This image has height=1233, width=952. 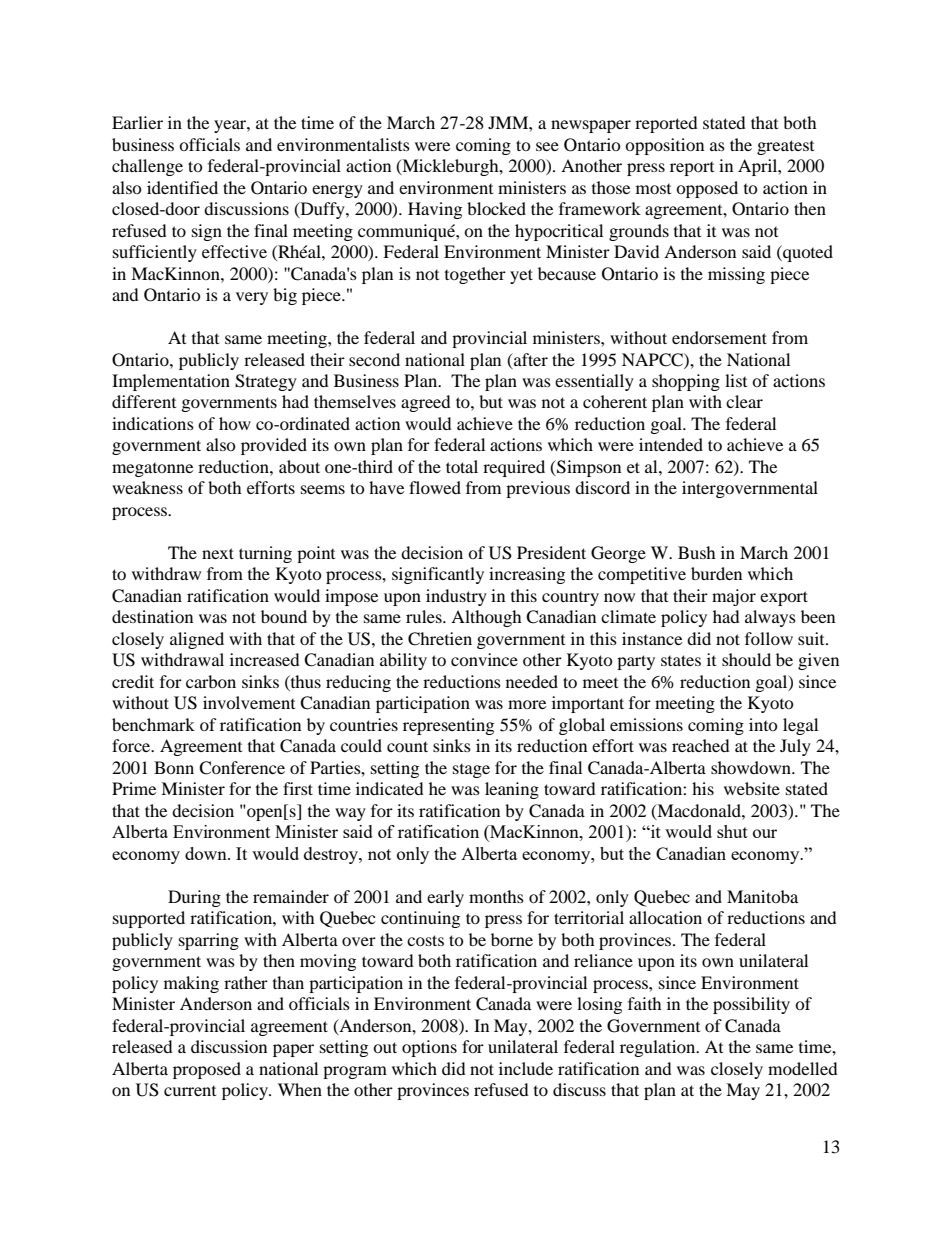 I want to click on identified, so click(x=182, y=187).
